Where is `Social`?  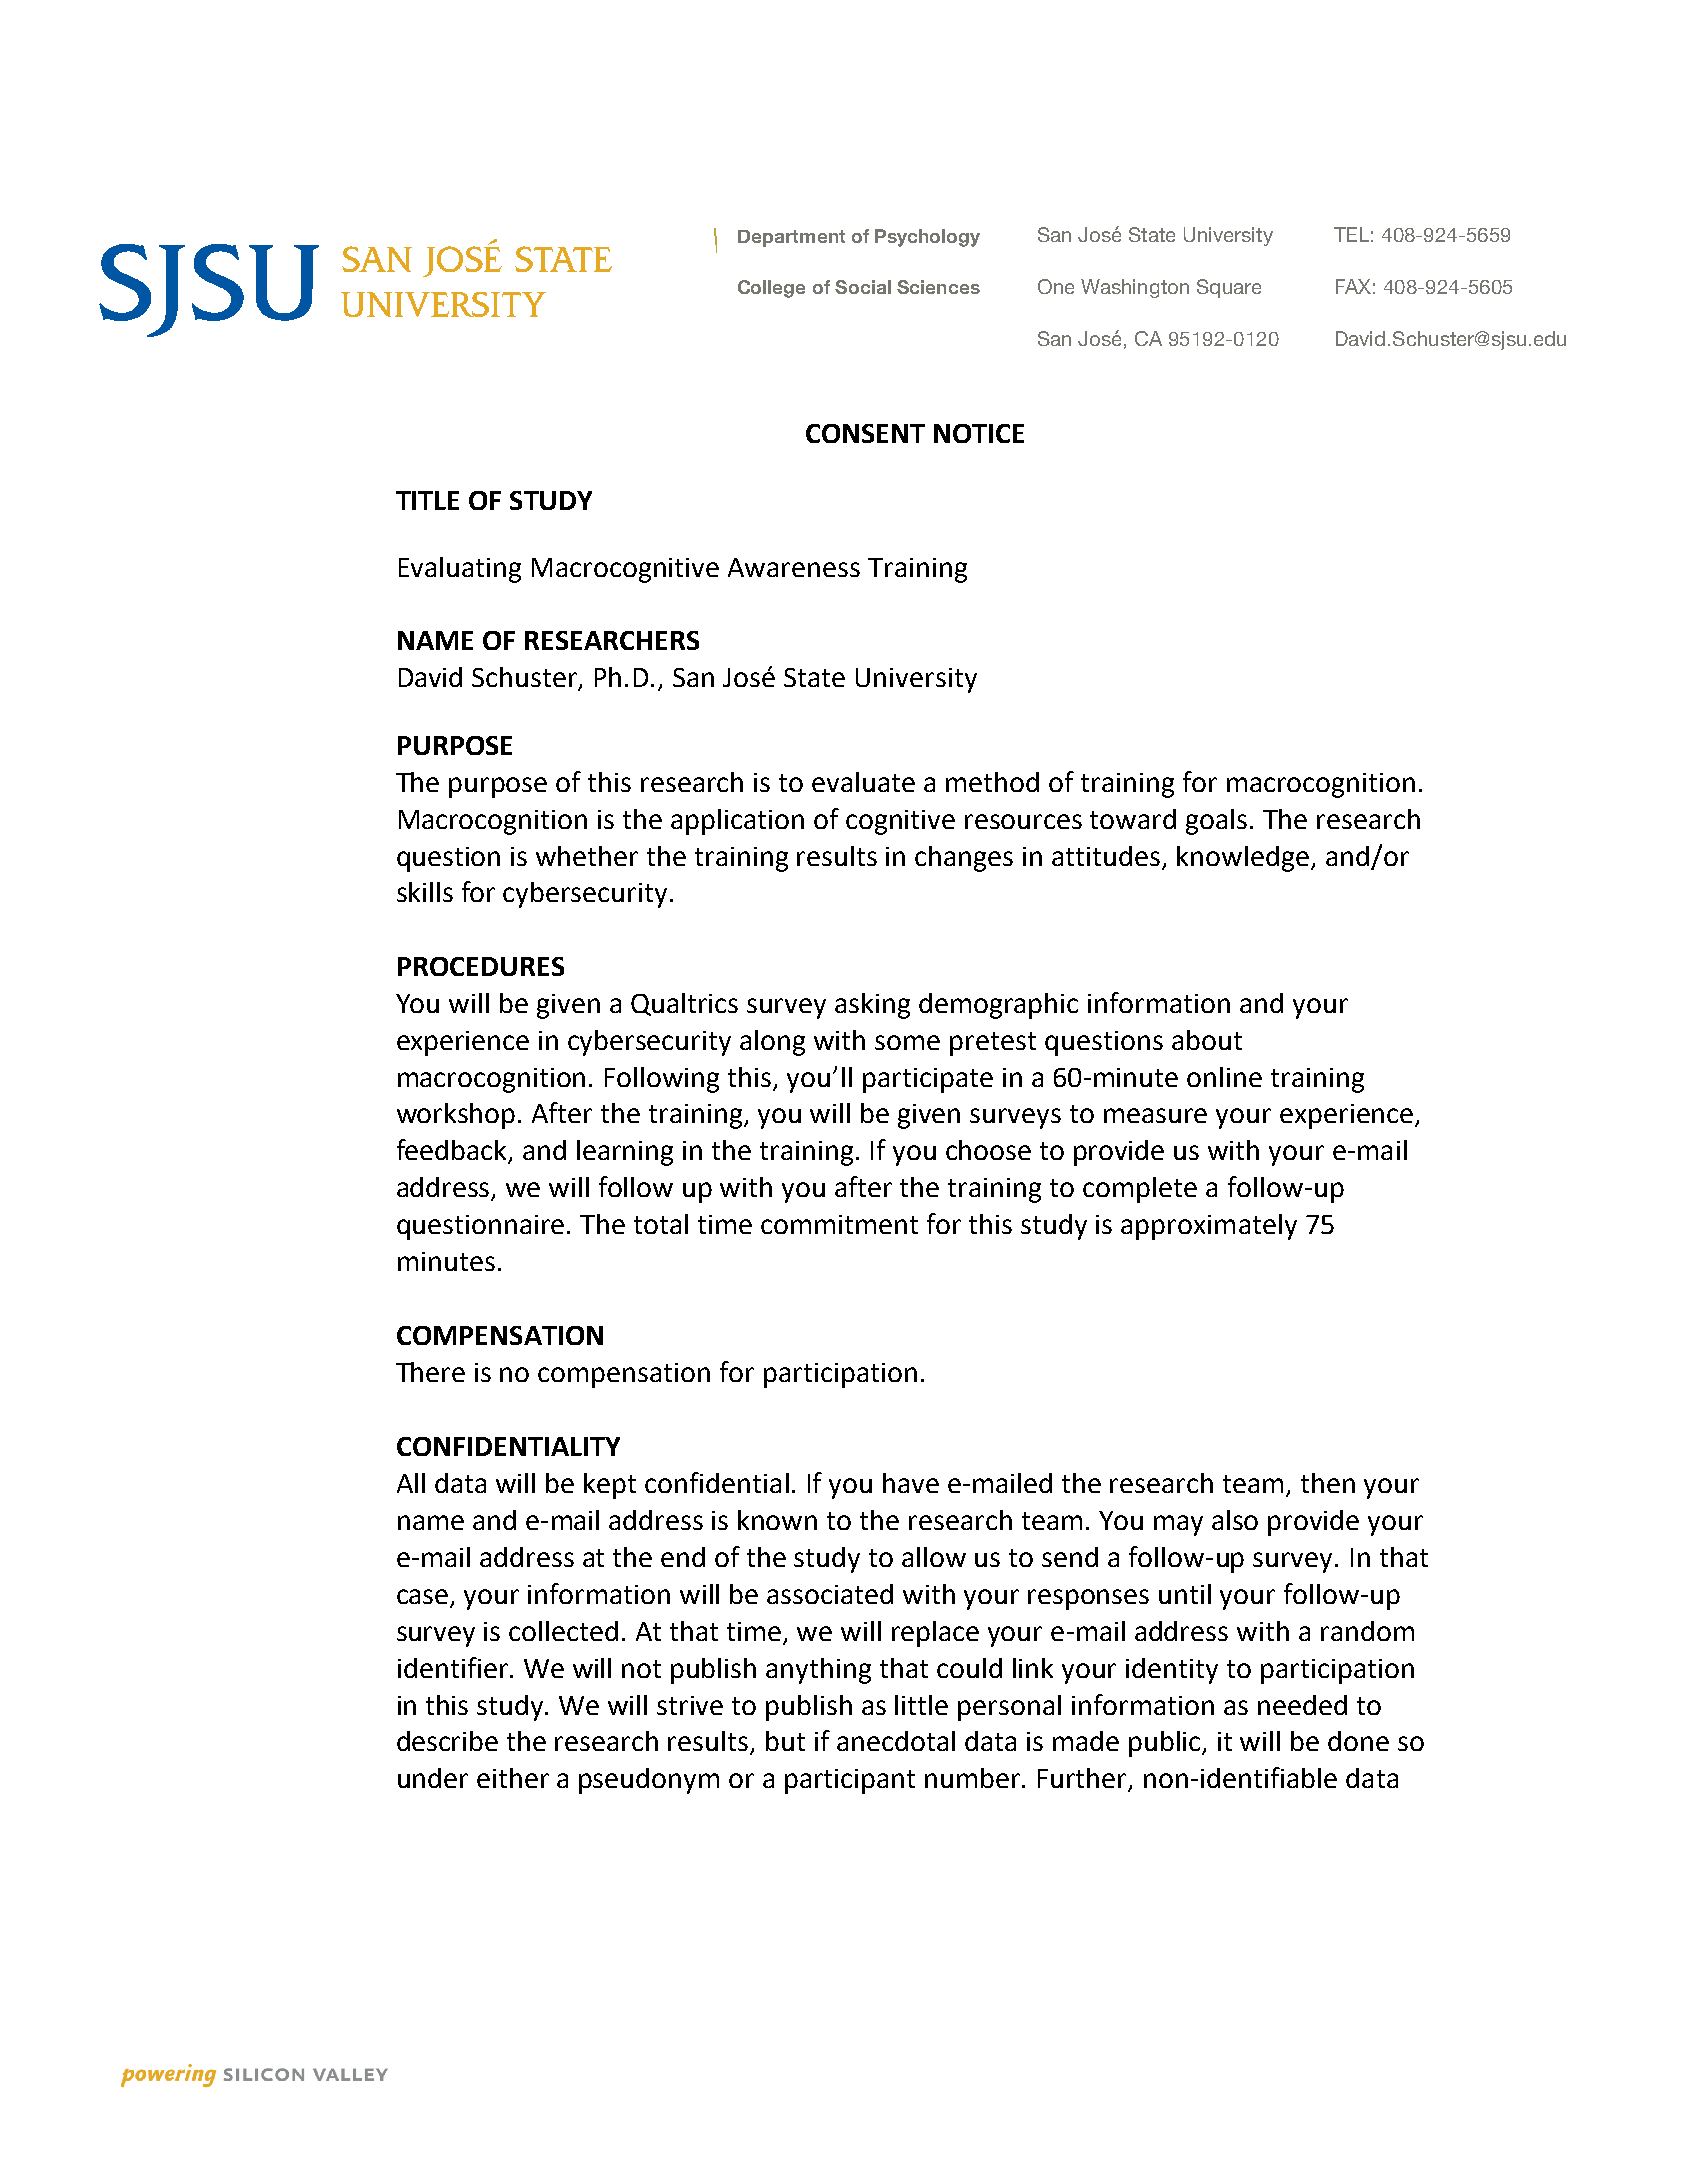 Social is located at coordinates (863, 287).
